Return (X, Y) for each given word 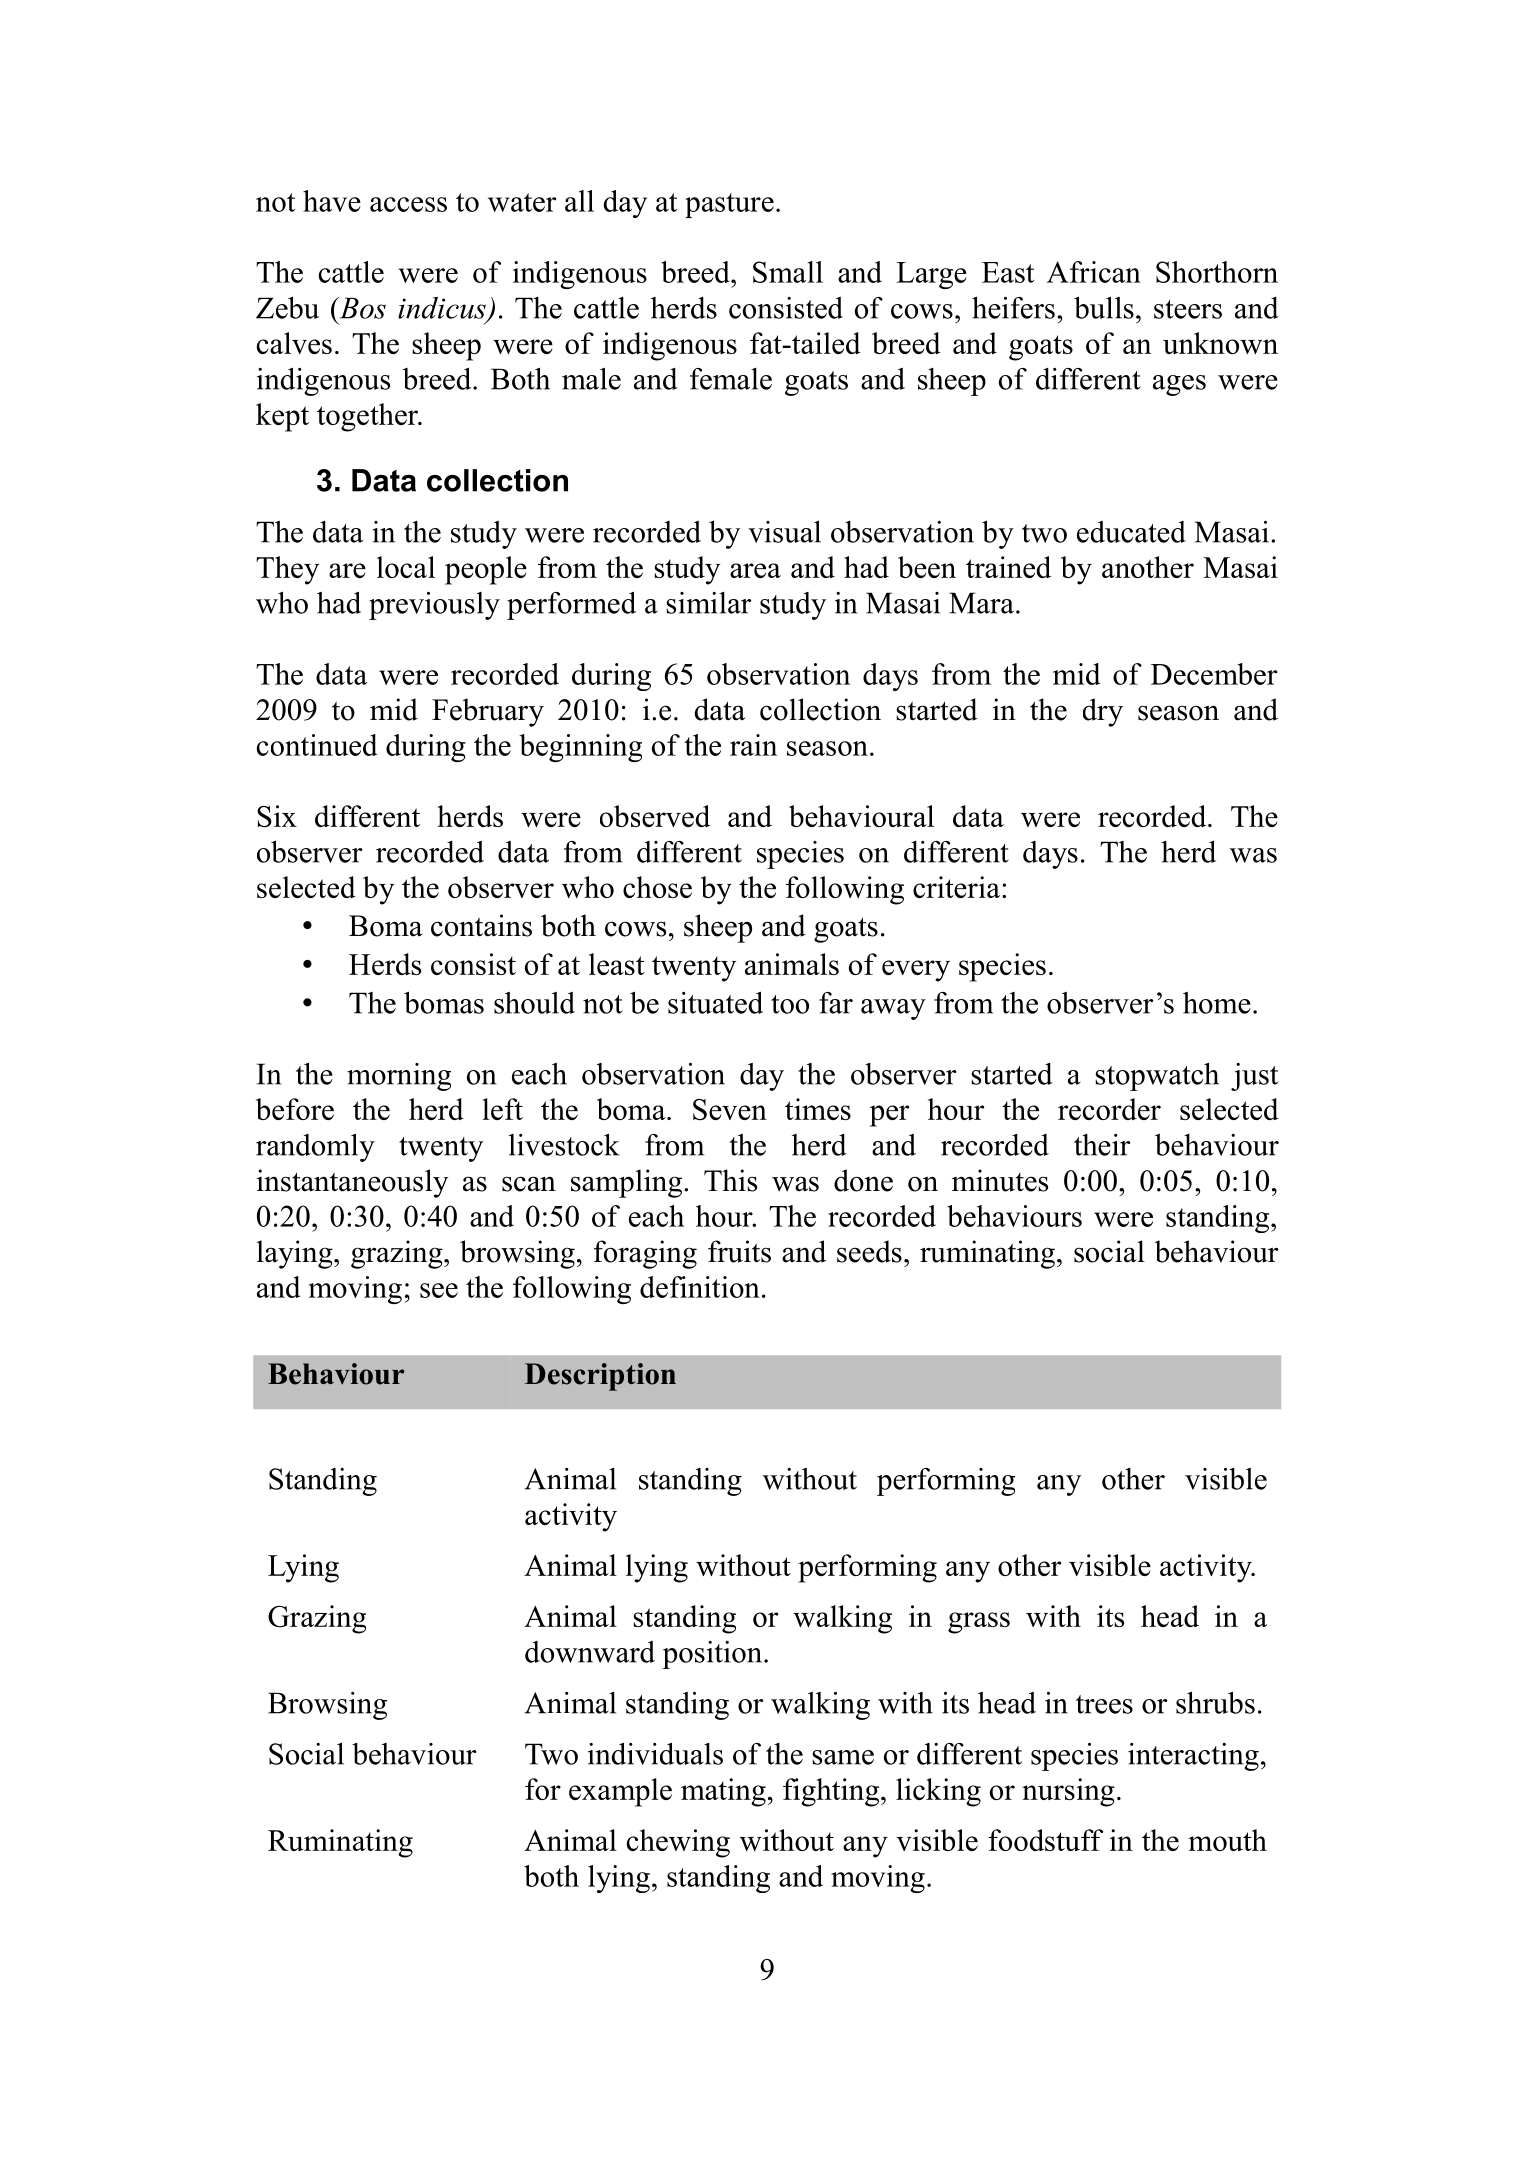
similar (709, 603)
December (1214, 674)
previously (434, 606)
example (620, 1792)
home (1217, 1003)
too (790, 1004)
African (1094, 272)
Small (788, 272)
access (408, 204)
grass (979, 1623)
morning (399, 1077)
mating (723, 1792)
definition (700, 1287)
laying (296, 1254)
